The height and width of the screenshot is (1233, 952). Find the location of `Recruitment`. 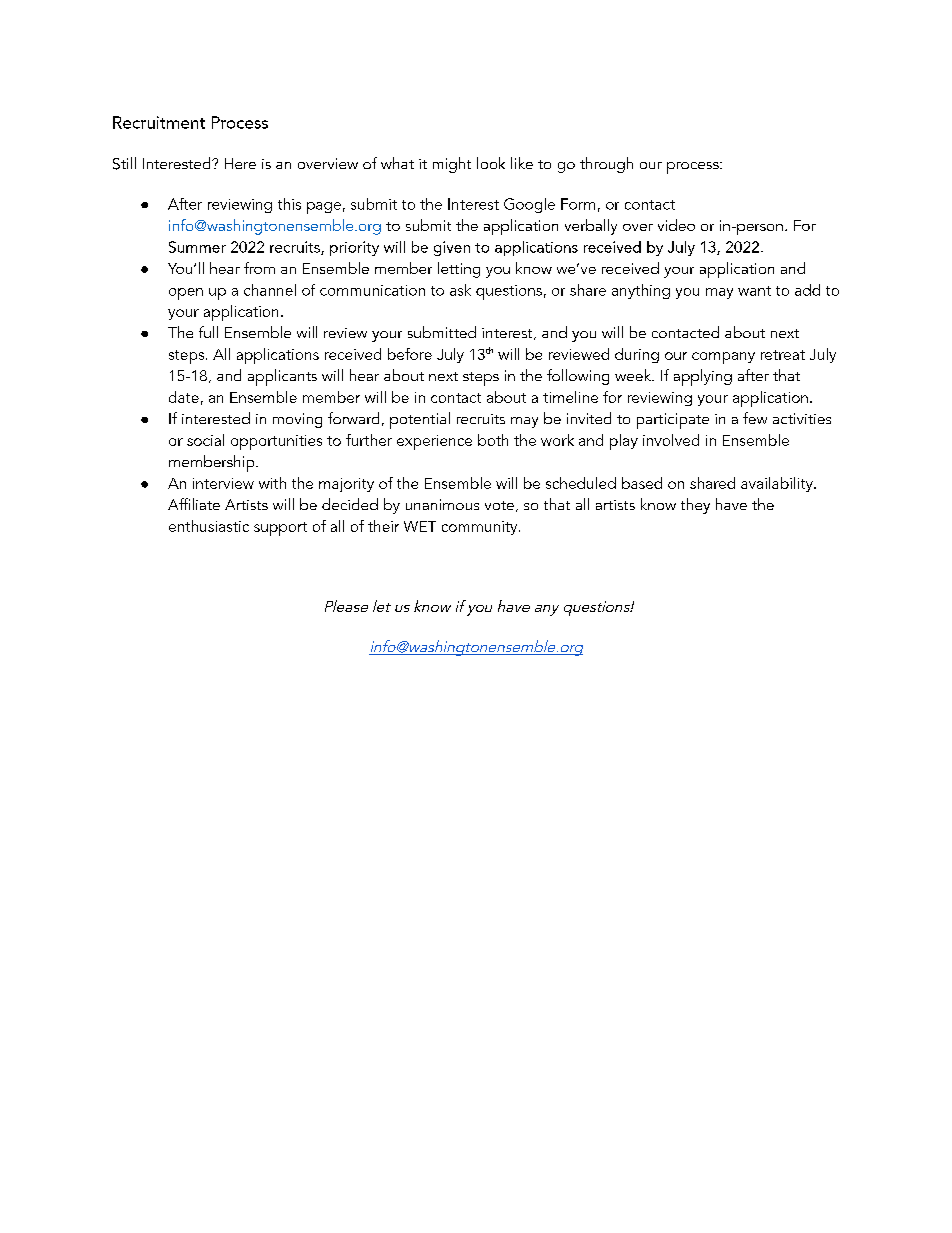

Recruitment is located at coordinates (159, 122).
